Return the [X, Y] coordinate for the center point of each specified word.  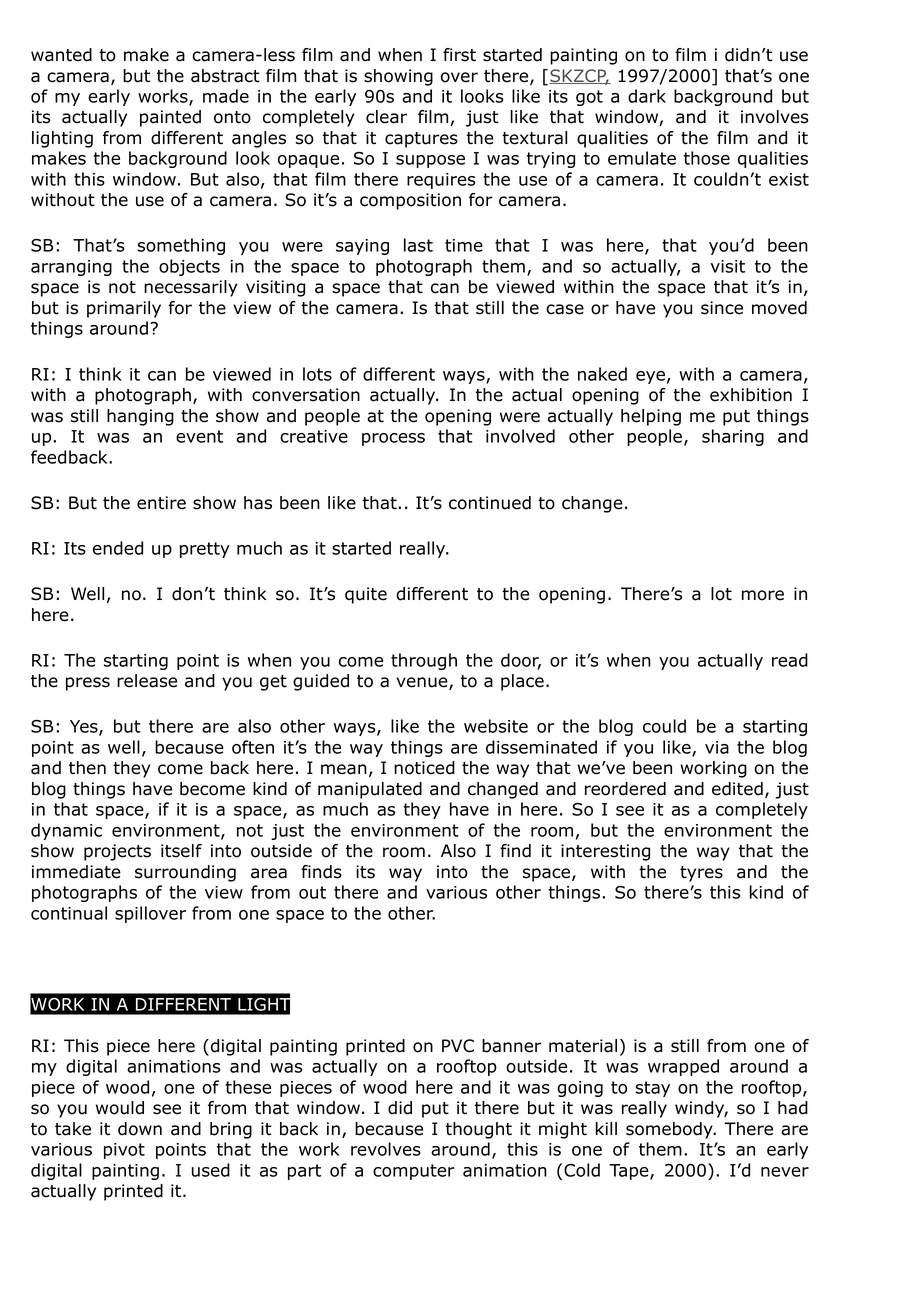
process [393, 439]
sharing [733, 437]
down [140, 1129]
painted [170, 118]
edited [737, 789]
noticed [424, 768]
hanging [140, 417]
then [87, 768]
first [459, 55]
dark [647, 96]
